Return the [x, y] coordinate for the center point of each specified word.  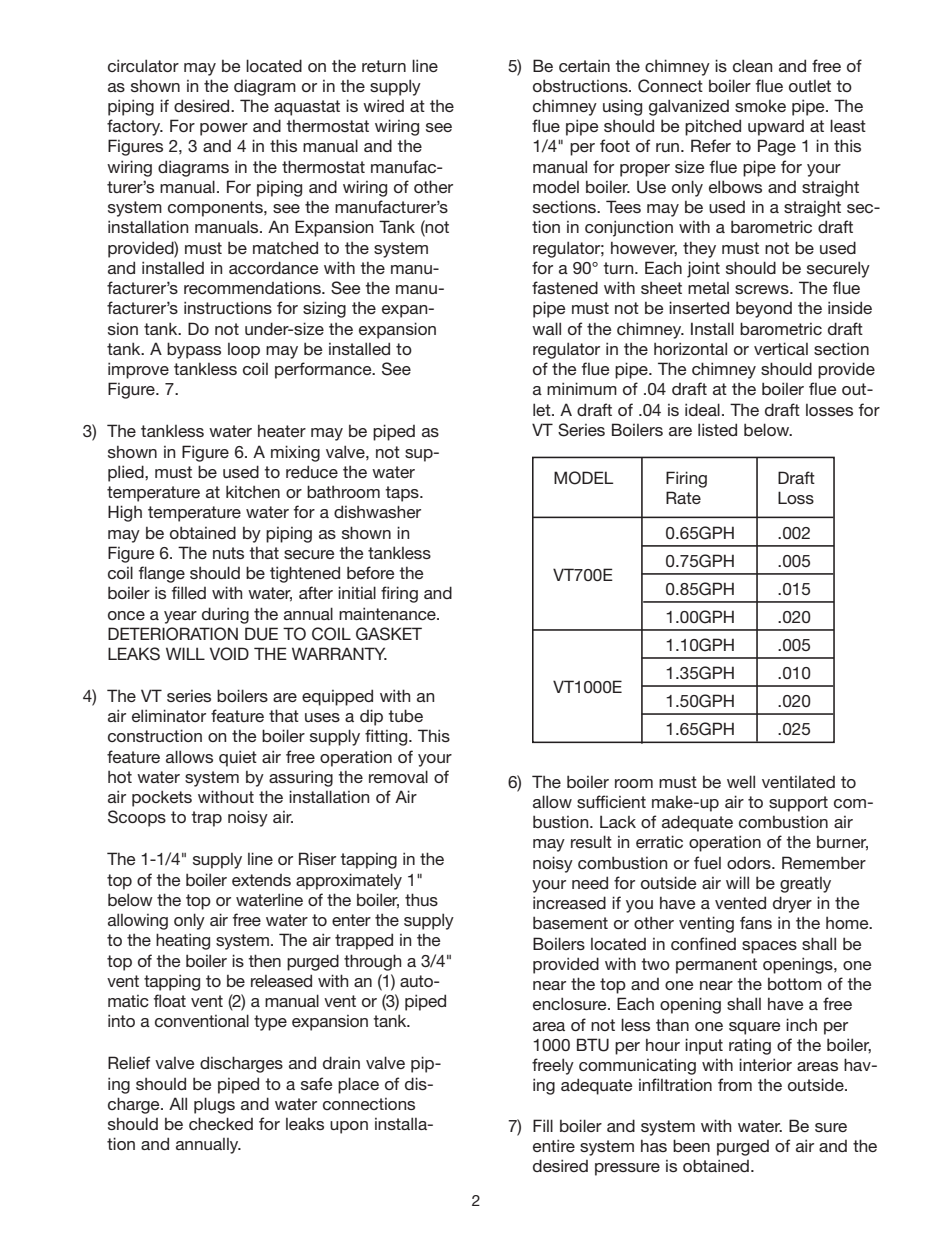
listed [717, 429]
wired [383, 105]
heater [282, 430]
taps [403, 494]
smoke [760, 106]
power [224, 129]
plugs [214, 1105]
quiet [238, 758]
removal [398, 776]
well [741, 781]
